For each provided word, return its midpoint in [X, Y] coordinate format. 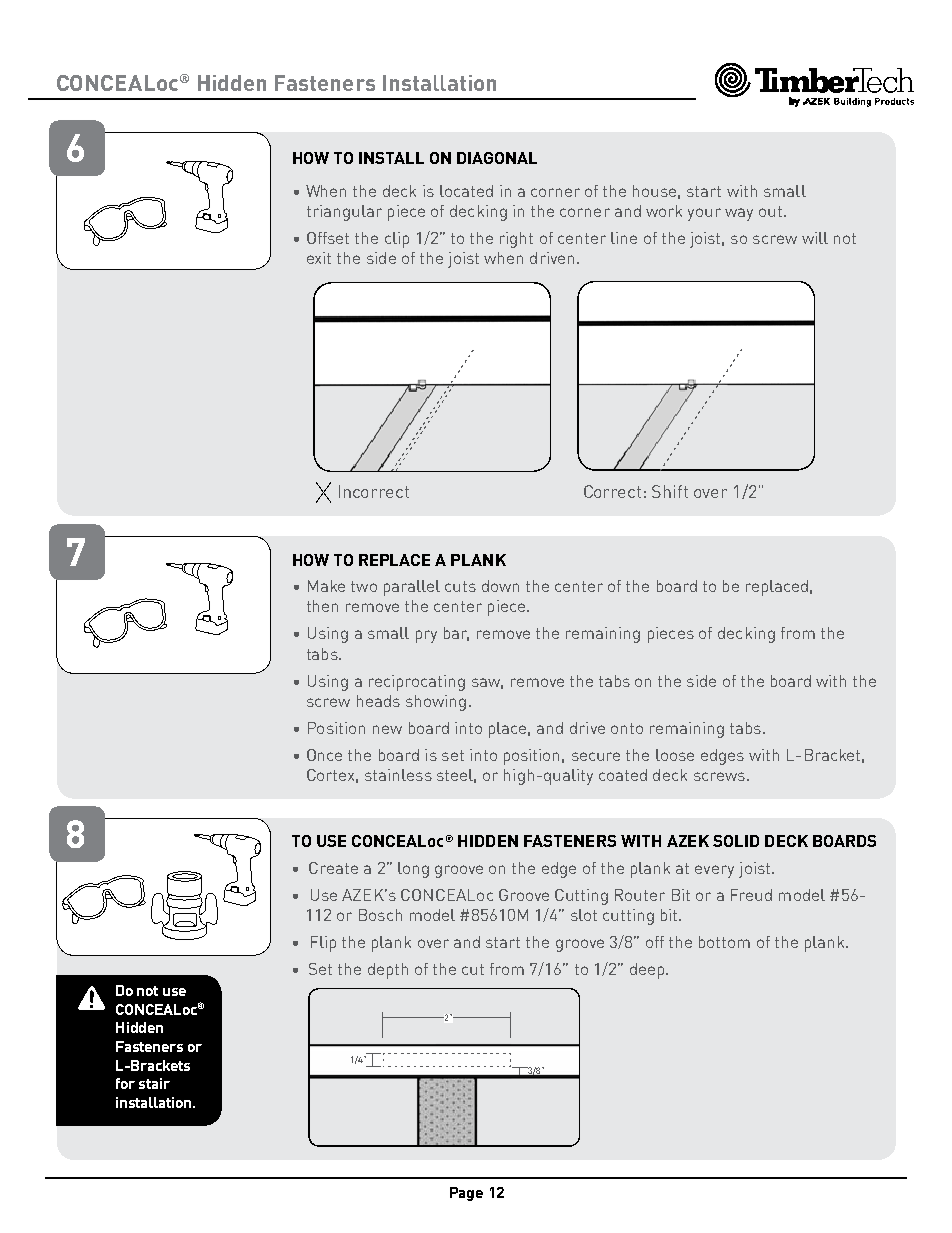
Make [326, 586]
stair [154, 1083]
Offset [328, 238]
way [739, 214]
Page [466, 1194]
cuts [460, 586]
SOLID [736, 841]
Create [333, 868]
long [413, 870]
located [466, 191]
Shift [670, 491]
